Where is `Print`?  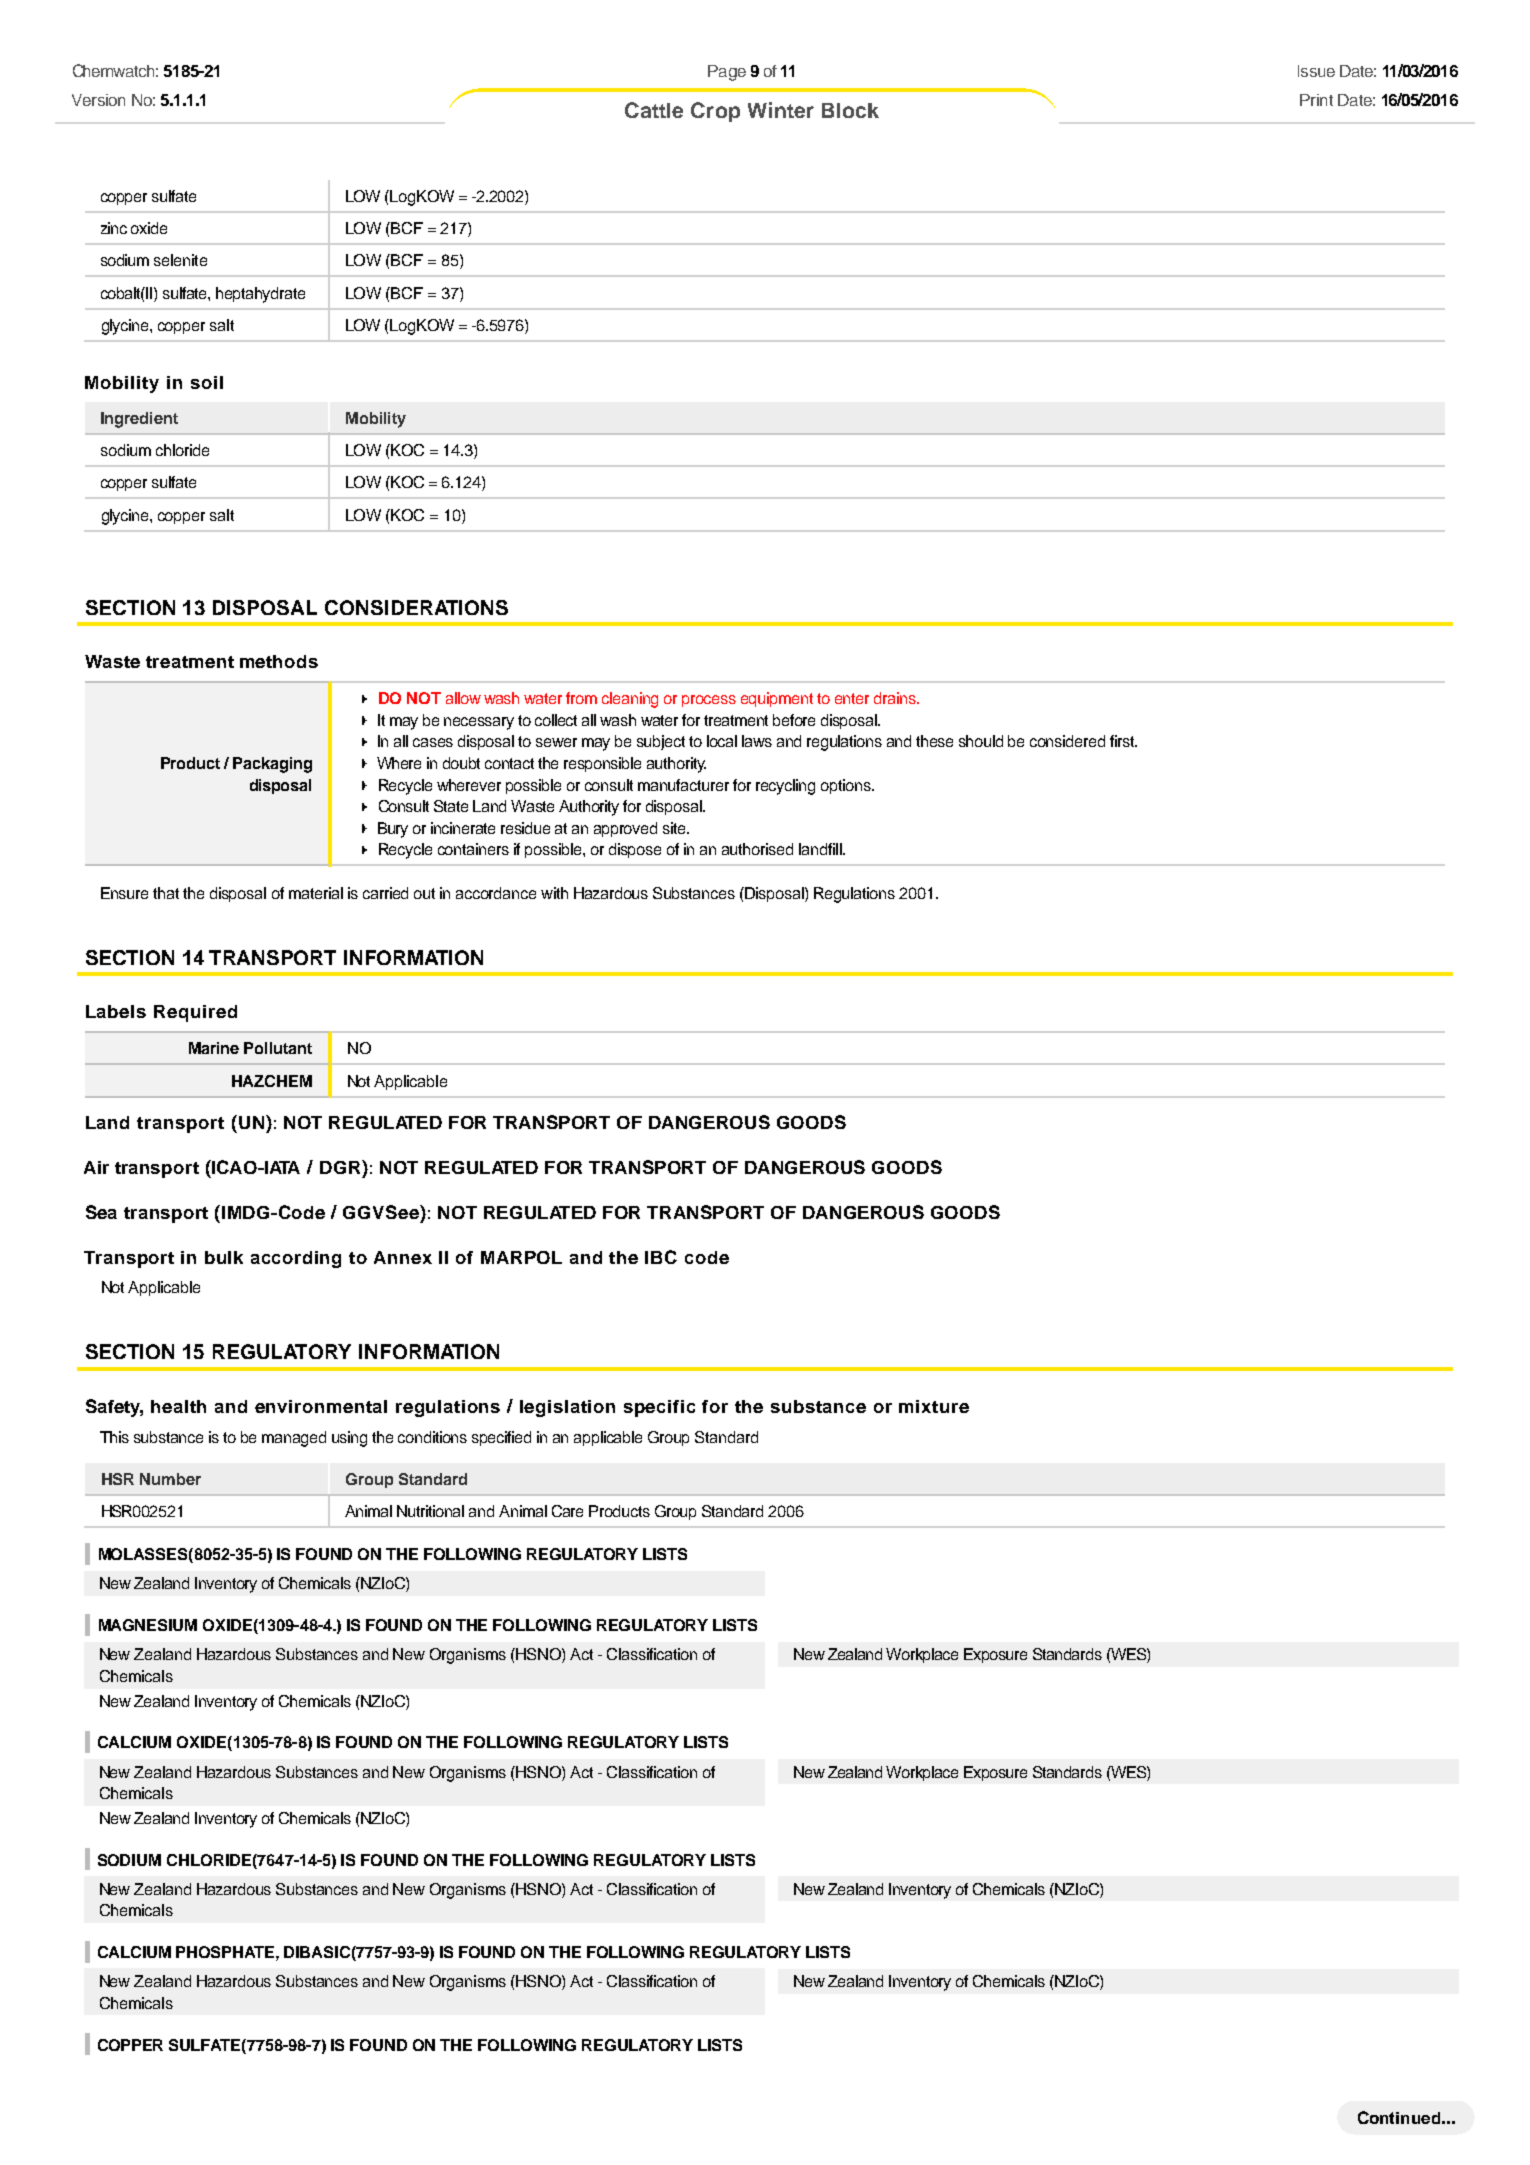 Print is located at coordinates (1316, 100).
